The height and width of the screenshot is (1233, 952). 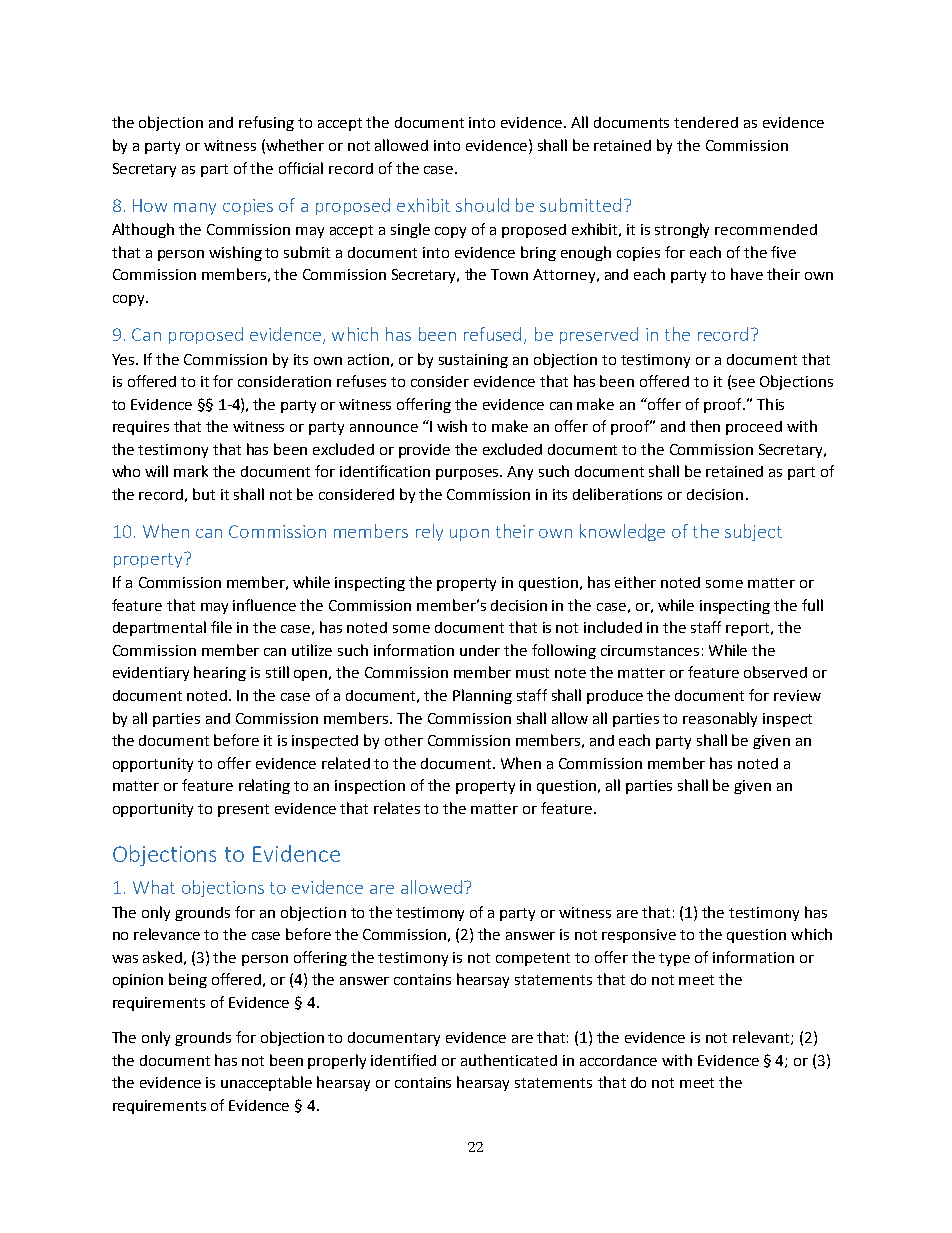 What do you see at coordinates (188, 980) in the screenshot?
I see `being` at bounding box center [188, 980].
